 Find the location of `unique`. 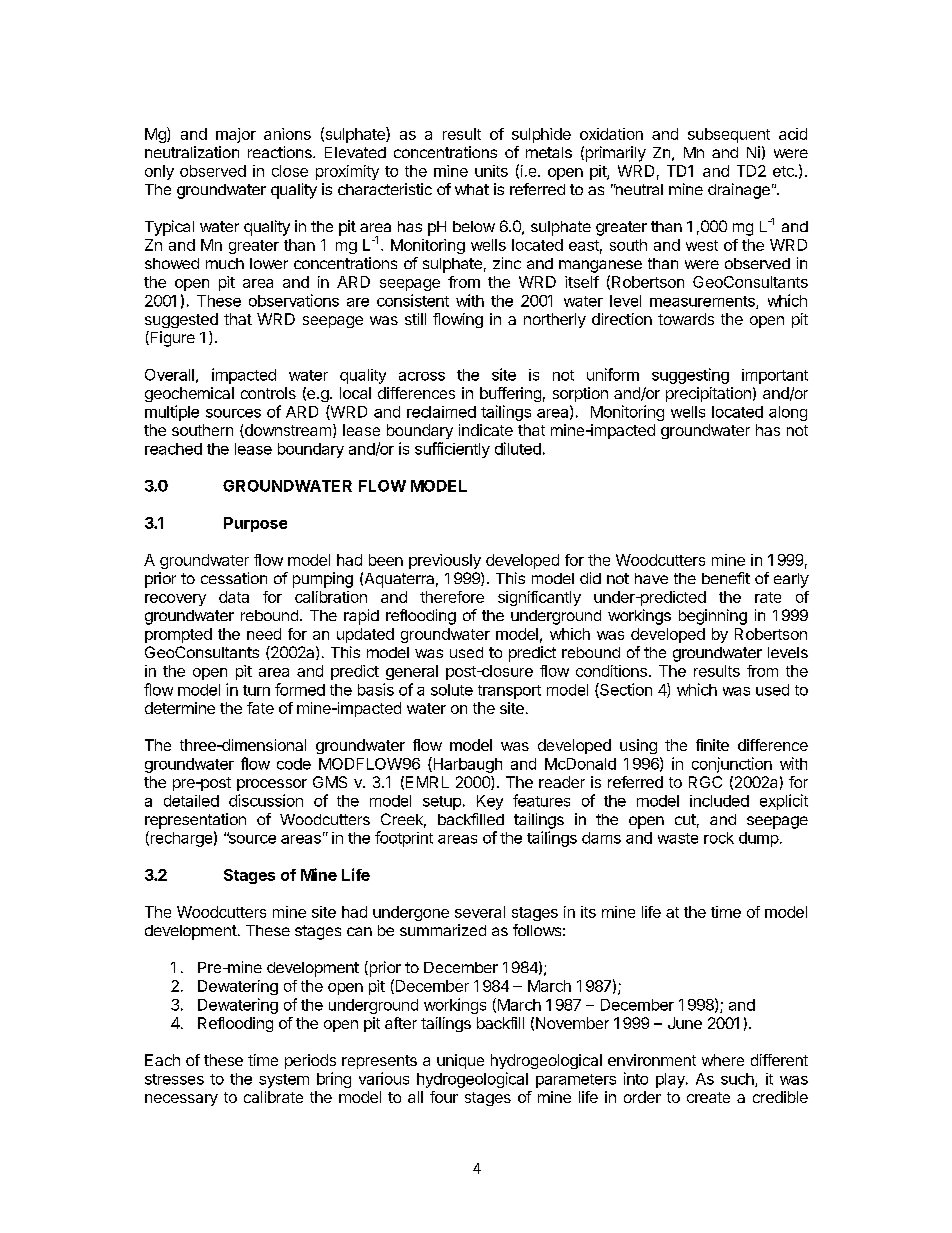

unique is located at coordinates (460, 1061).
